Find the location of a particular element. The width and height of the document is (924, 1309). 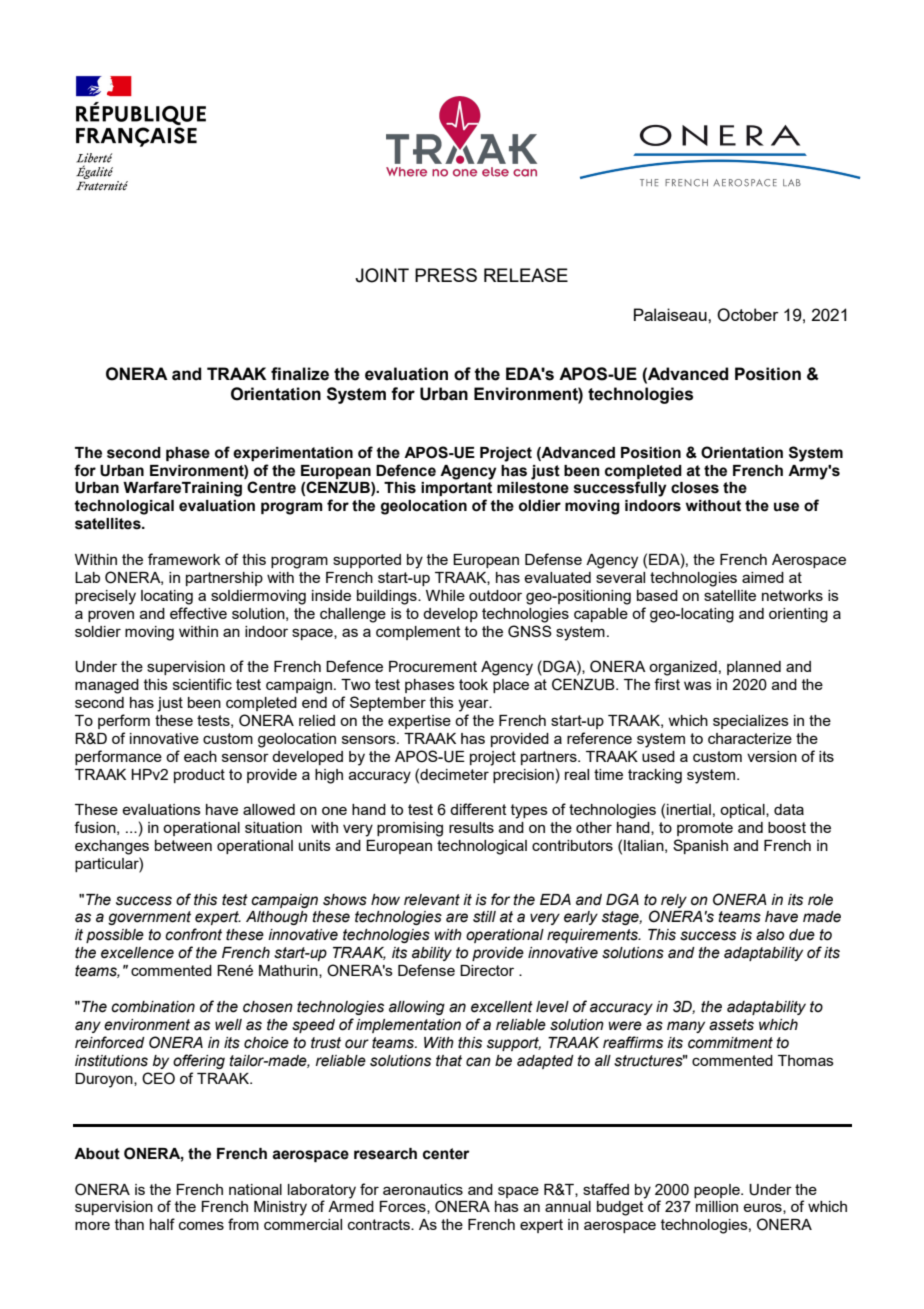

half is located at coordinates (162, 1224).
